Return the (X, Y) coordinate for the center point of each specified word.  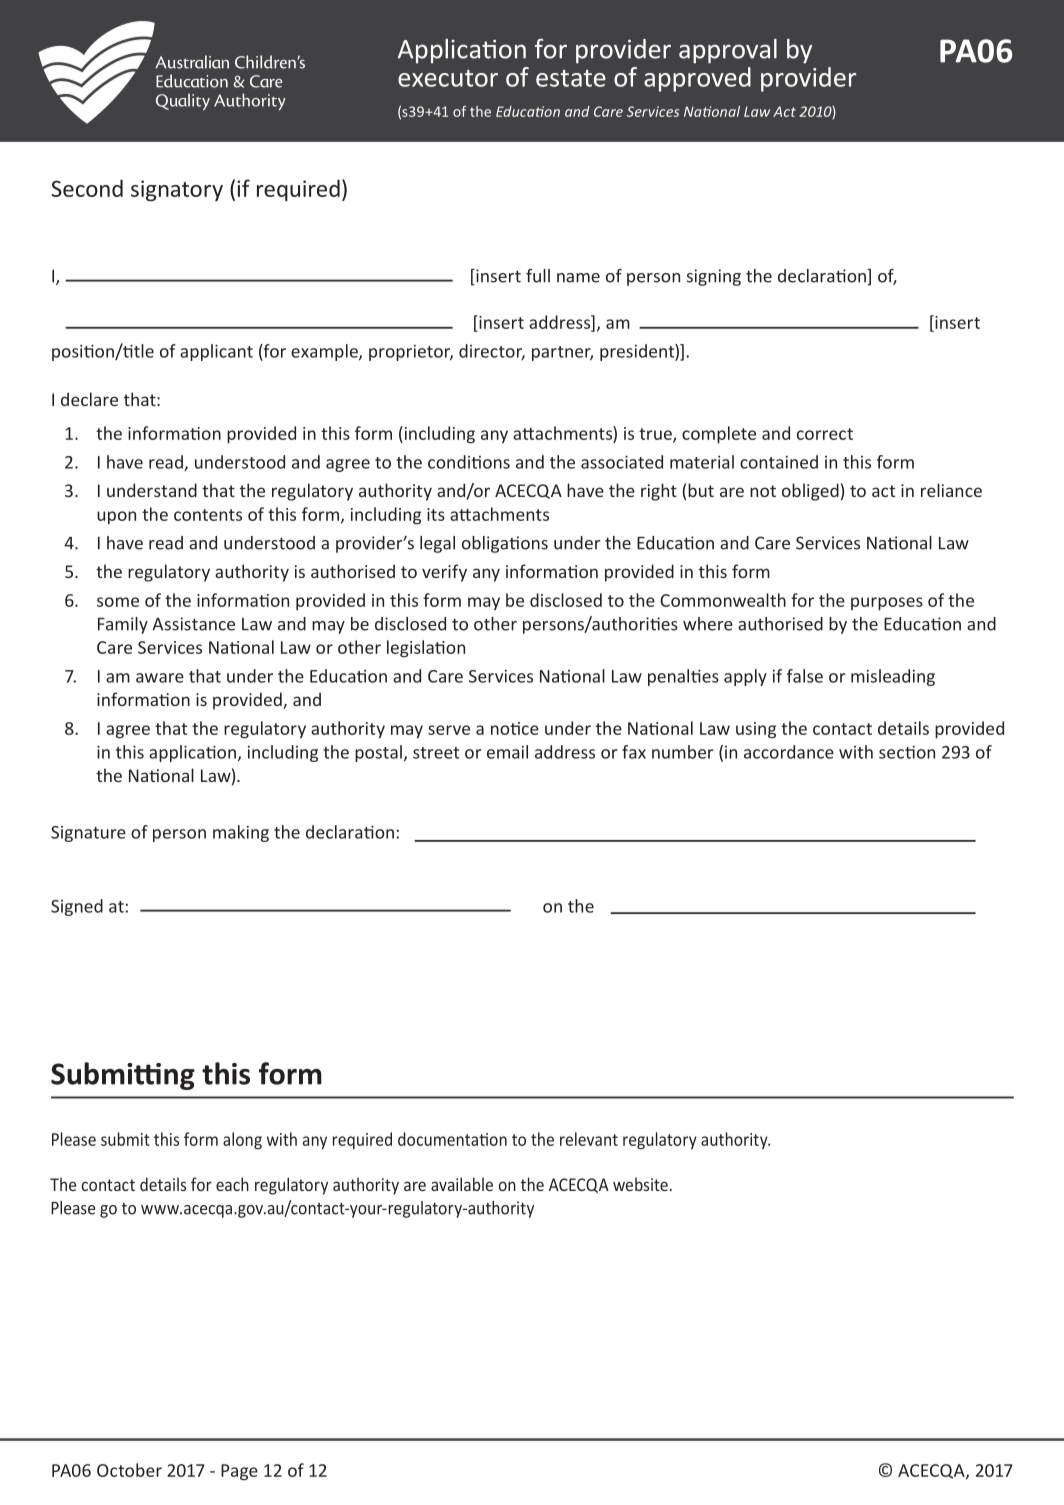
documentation (452, 1139)
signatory (177, 190)
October (129, 1470)
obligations (505, 544)
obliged (810, 492)
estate (571, 78)
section (907, 752)
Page (239, 1472)
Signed (77, 907)
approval (728, 51)
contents (208, 515)
